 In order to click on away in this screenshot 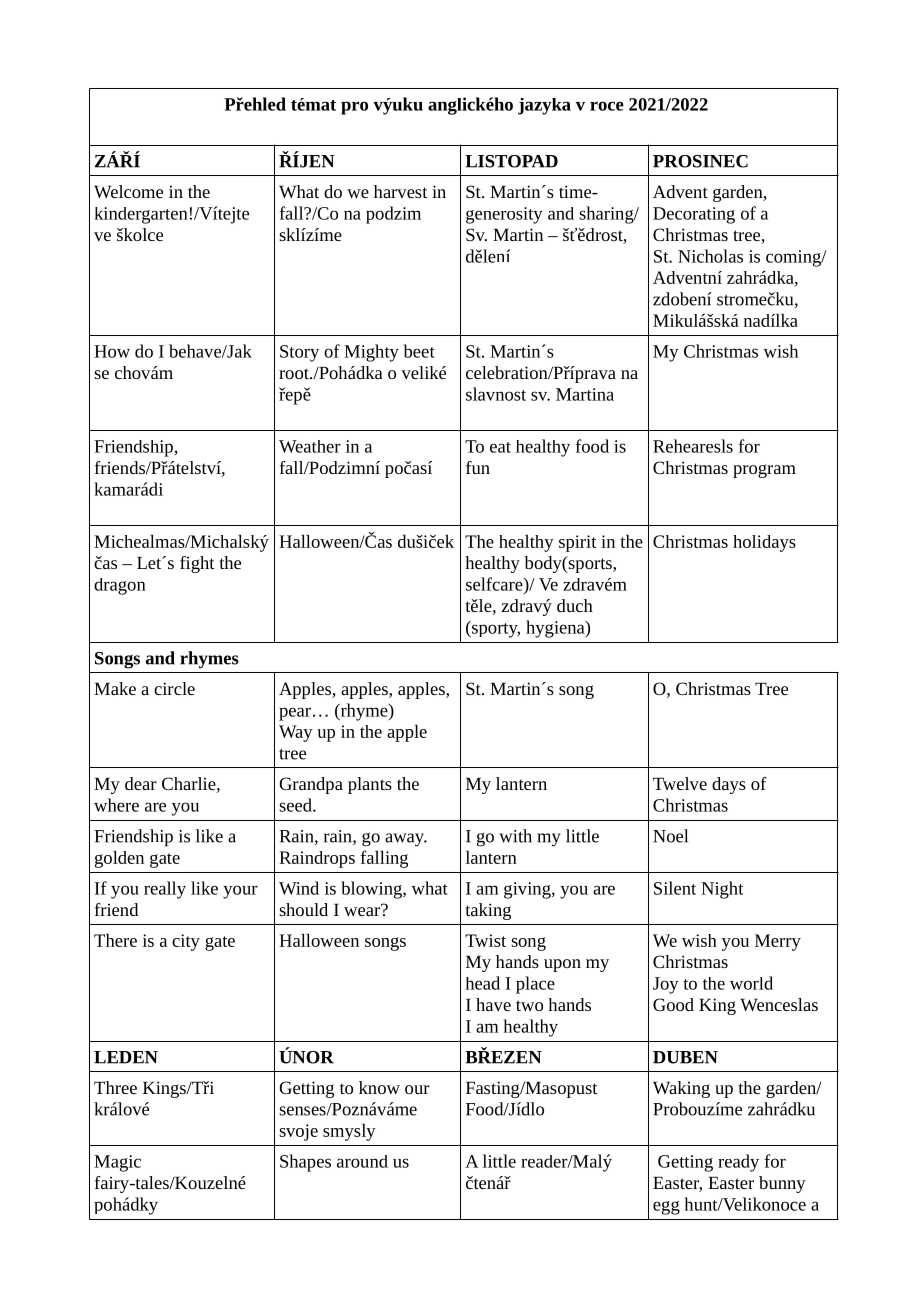, I will do `click(406, 840)`.
